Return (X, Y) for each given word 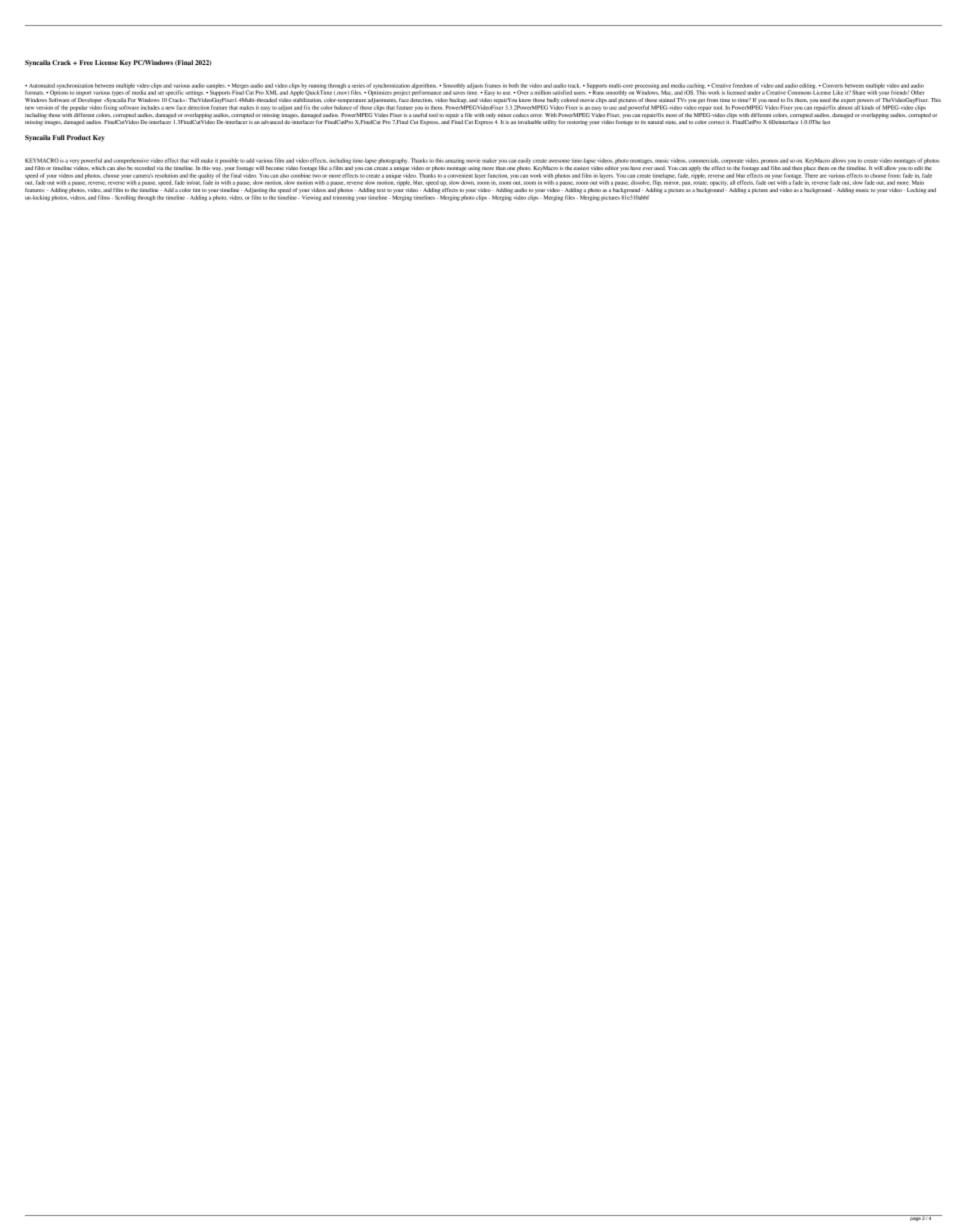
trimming (344, 197)
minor (505, 115)
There (811, 174)
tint (196, 190)
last (826, 122)
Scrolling (125, 198)
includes (150, 107)
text (381, 190)
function (498, 175)
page (915, 1218)
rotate (700, 183)
